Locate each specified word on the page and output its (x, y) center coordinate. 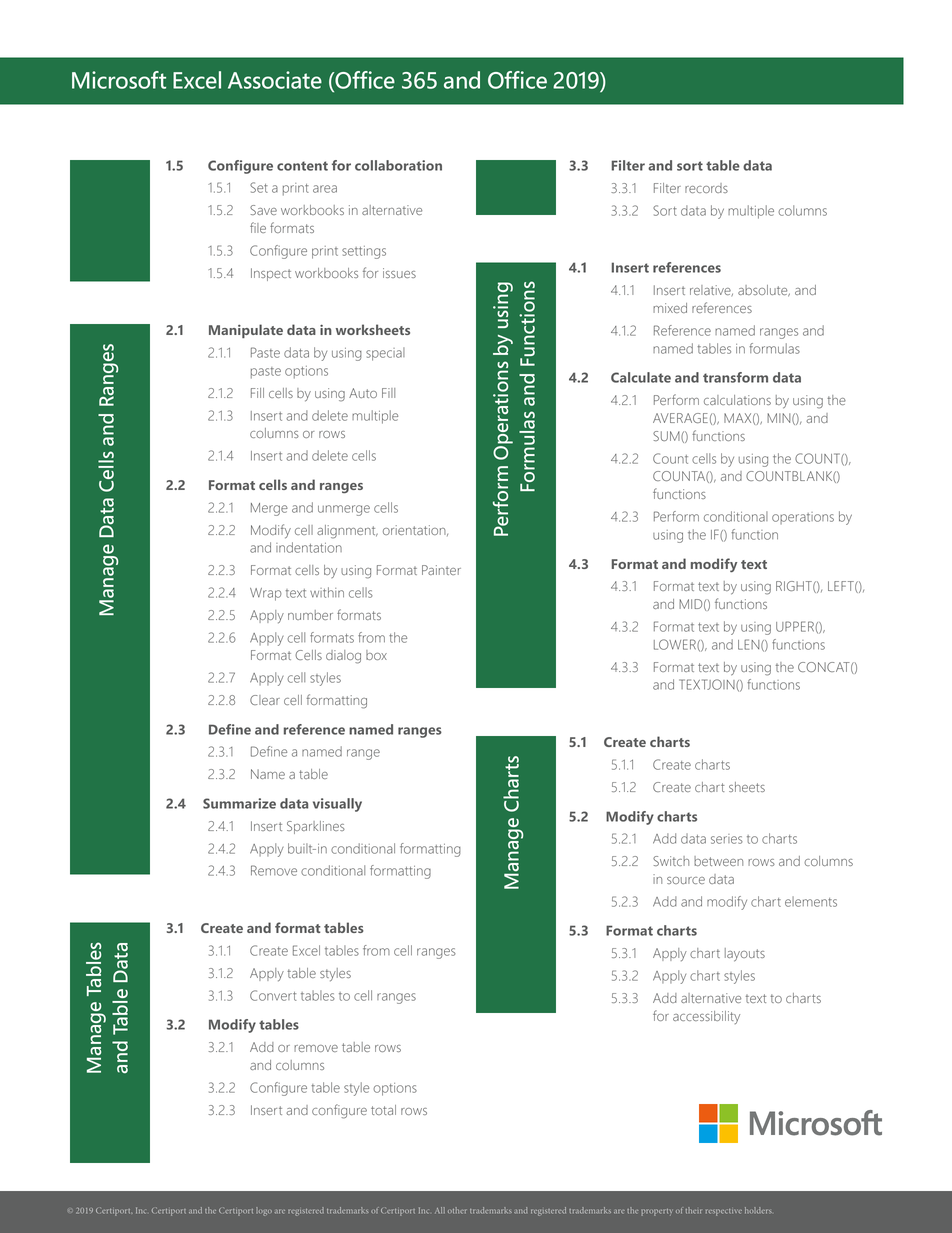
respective (724, 1212)
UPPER (796, 626)
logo (264, 1211)
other (457, 1210)
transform (735, 377)
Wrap (266, 594)
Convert (273, 995)
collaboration (398, 165)
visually (337, 805)
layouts (745, 955)
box (376, 655)
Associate (275, 80)
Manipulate (246, 331)
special (385, 354)
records (706, 188)
